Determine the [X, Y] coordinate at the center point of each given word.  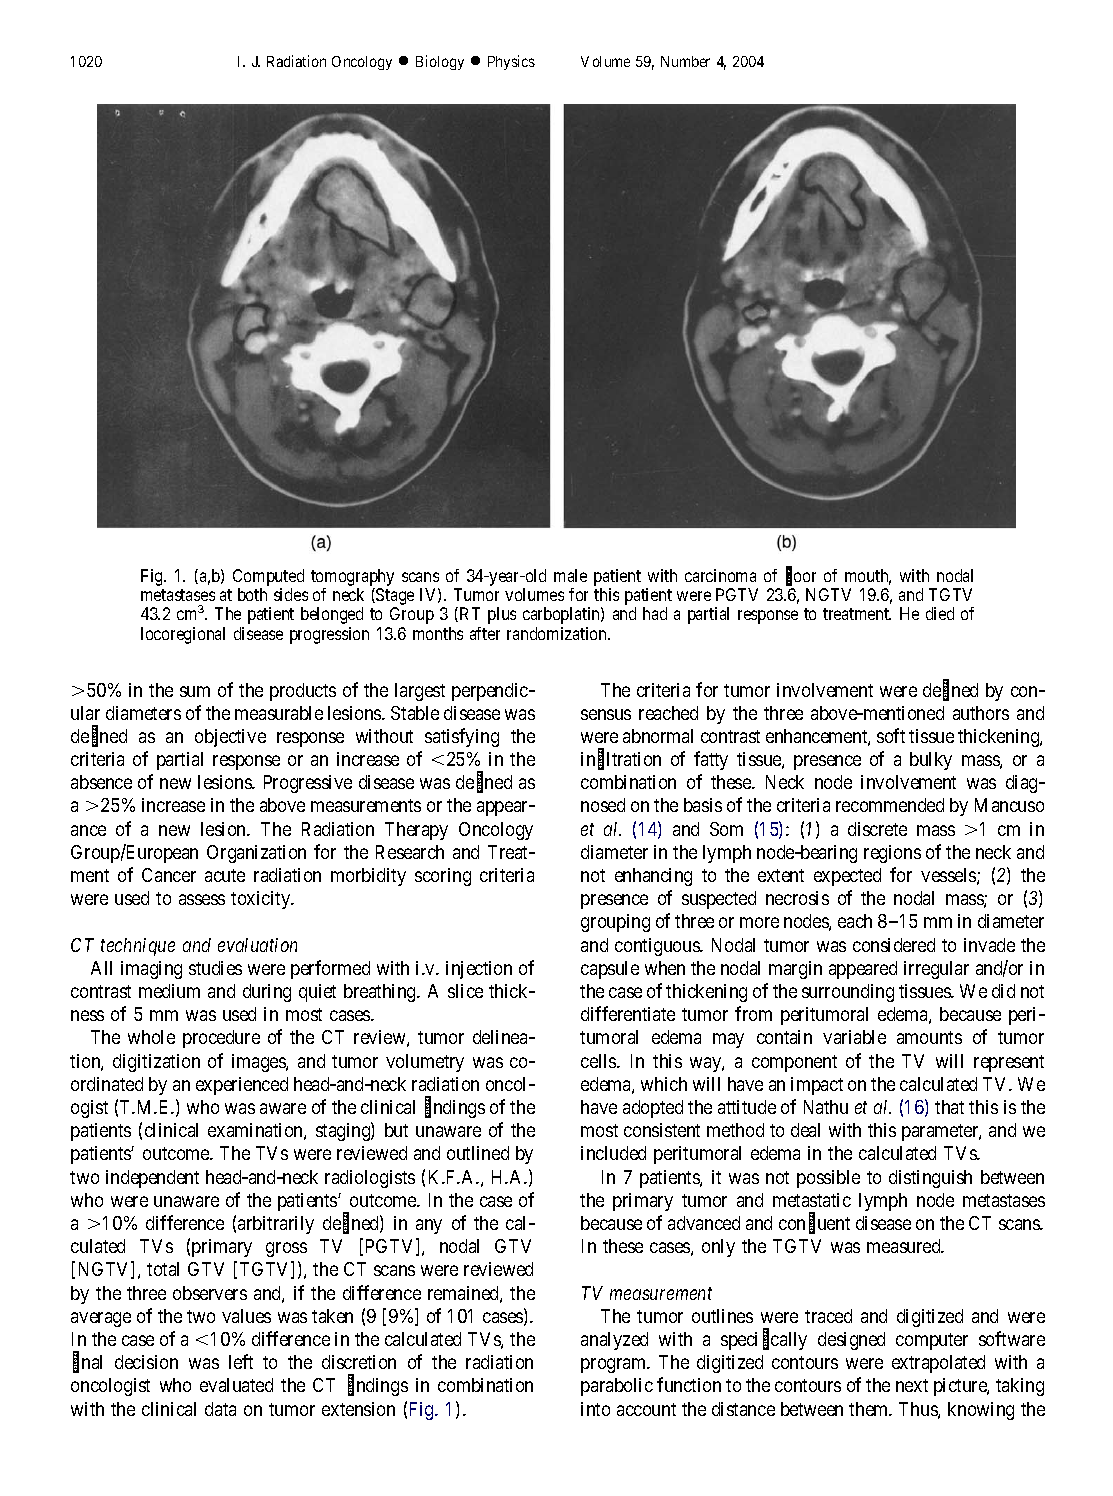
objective [230, 738]
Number [685, 61]
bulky [931, 761]
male [570, 575]
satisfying [462, 737]
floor [801, 576]
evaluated [236, 1385]
